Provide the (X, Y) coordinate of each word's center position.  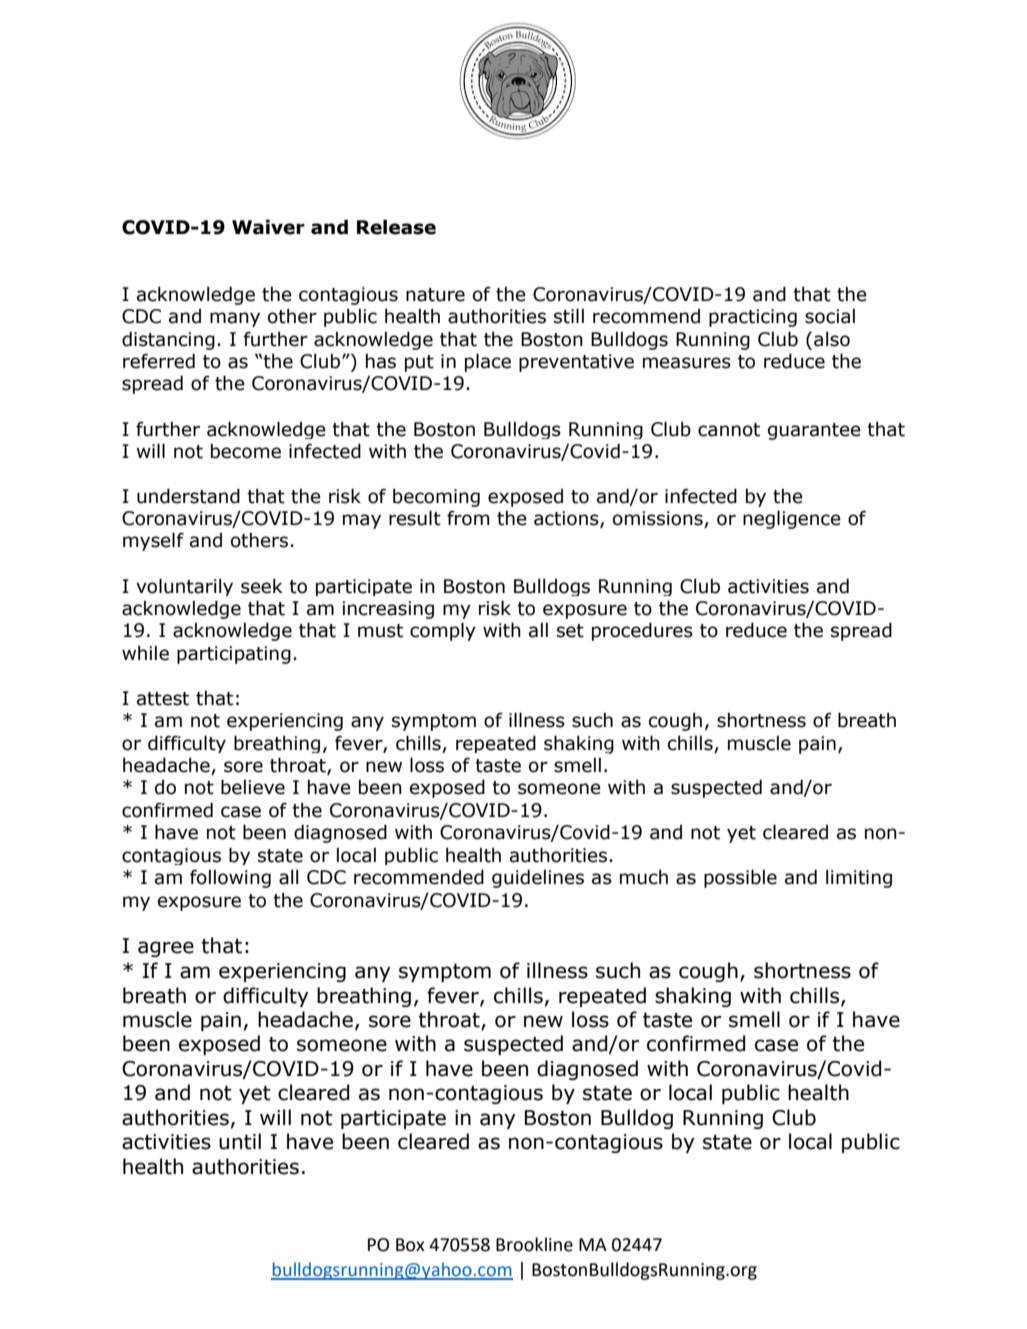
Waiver (268, 227)
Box (410, 1245)
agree (166, 949)
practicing (753, 318)
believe (253, 787)
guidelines (538, 878)
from (468, 518)
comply (443, 631)
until (240, 1141)
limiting (859, 878)
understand (188, 496)
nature (435, 295)
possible (740, 878)
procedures (642, 631)
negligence (792, 519)
